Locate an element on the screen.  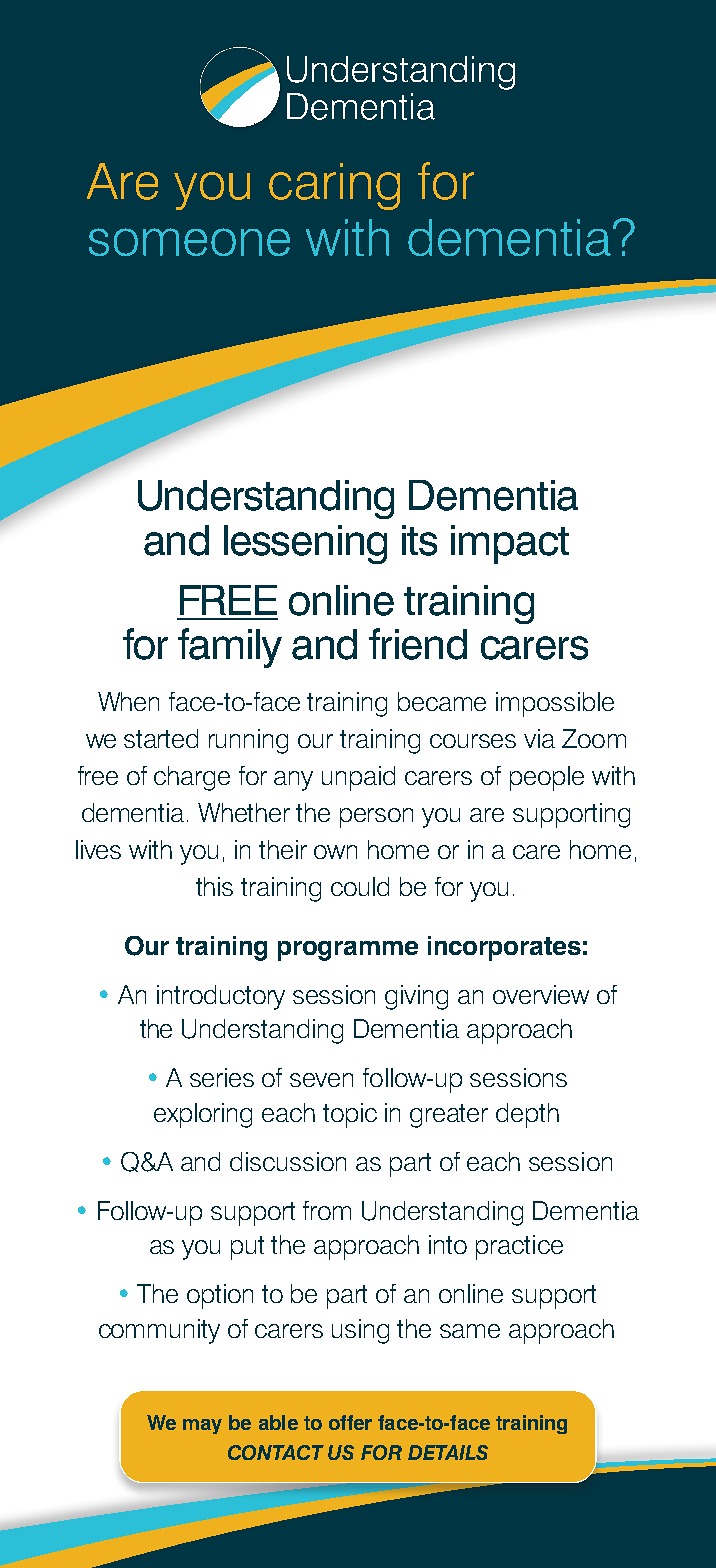
exploring is located at coordinates (203, 1115).
